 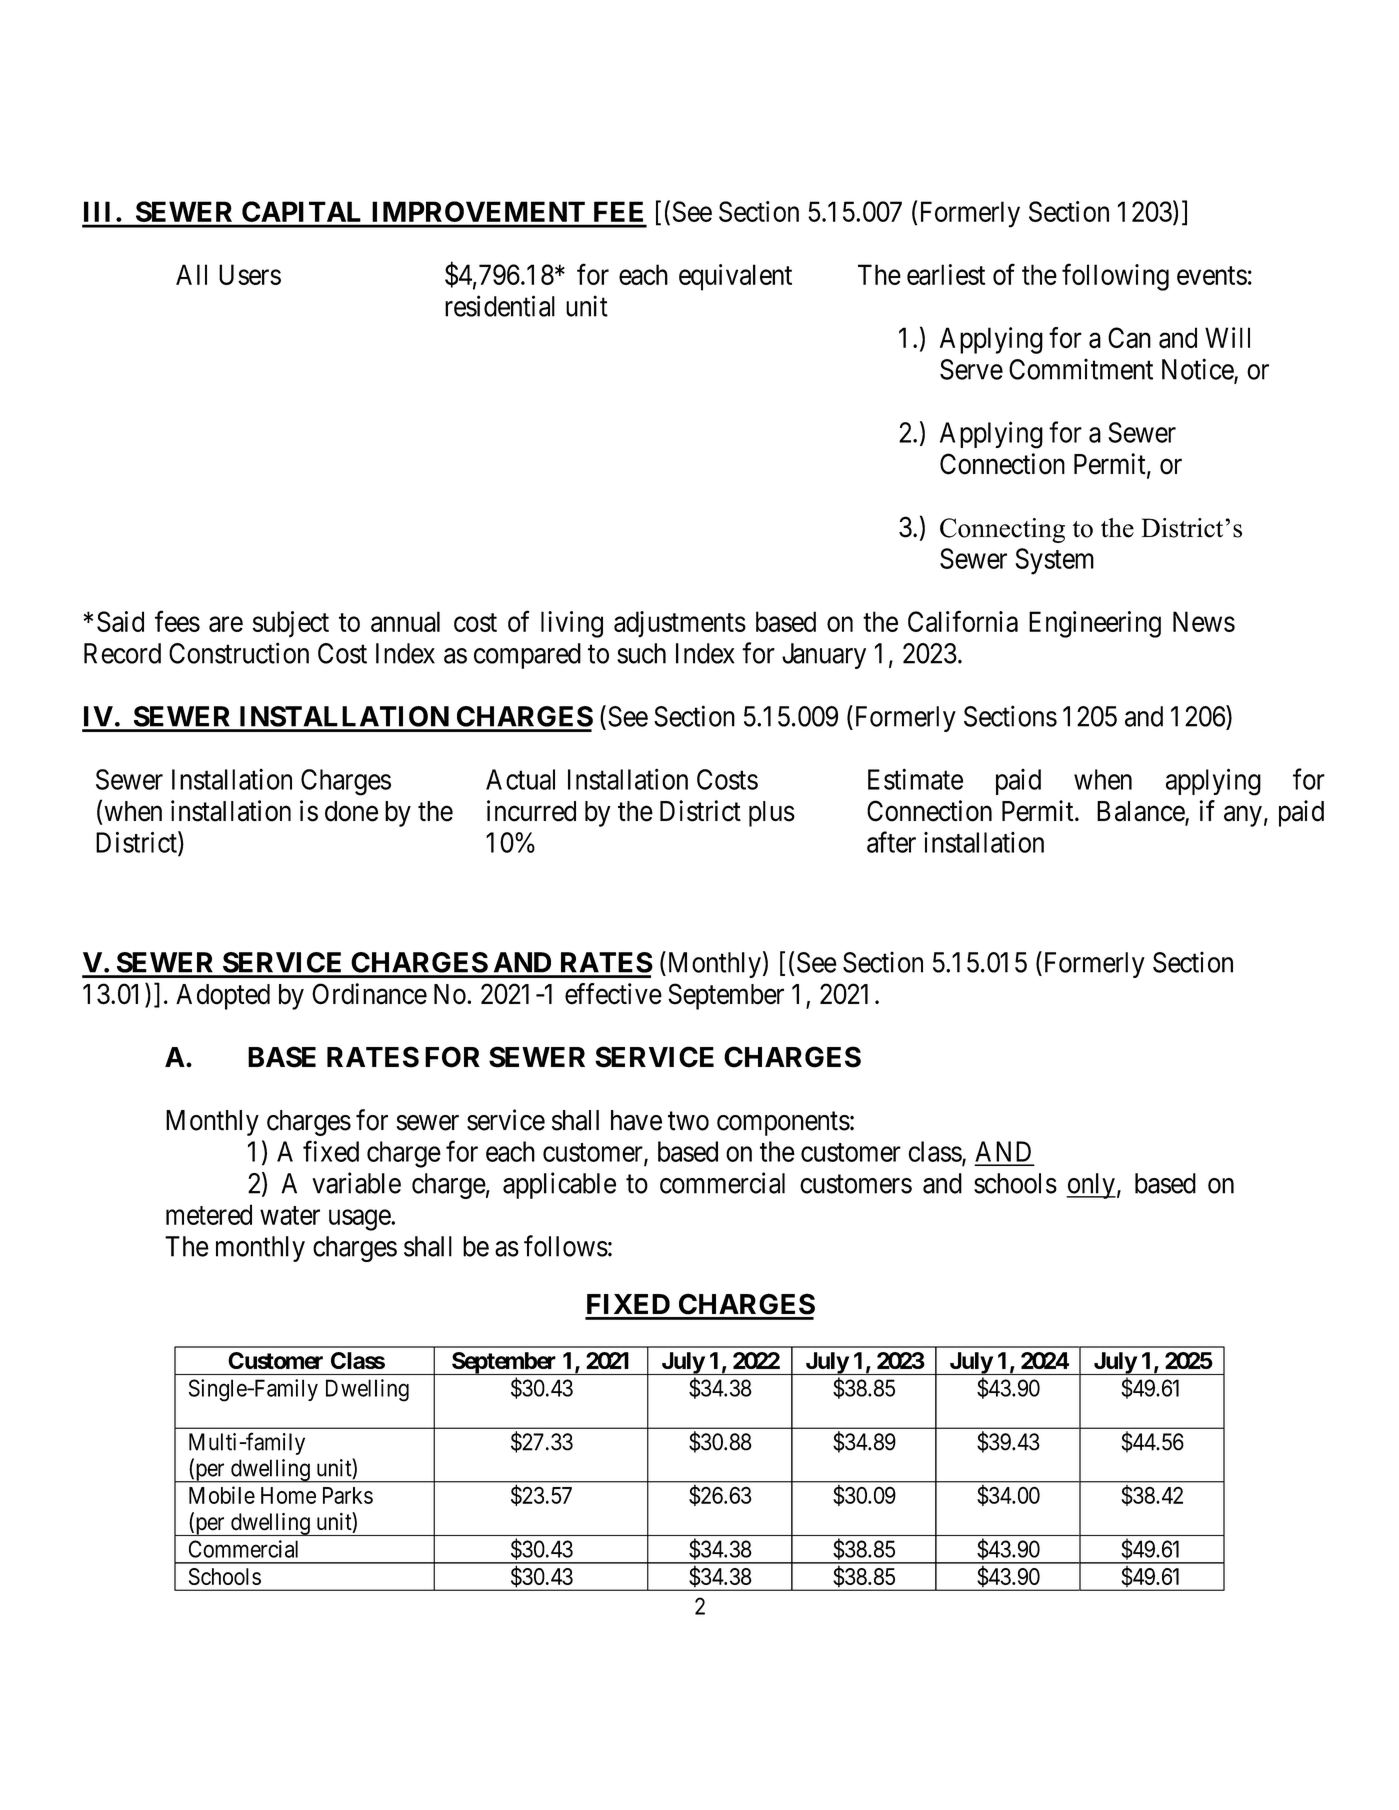 What do you see at coordinates (1129, 338) in the screenshot?
I see `Can` at bounding box center [1129, 338].
